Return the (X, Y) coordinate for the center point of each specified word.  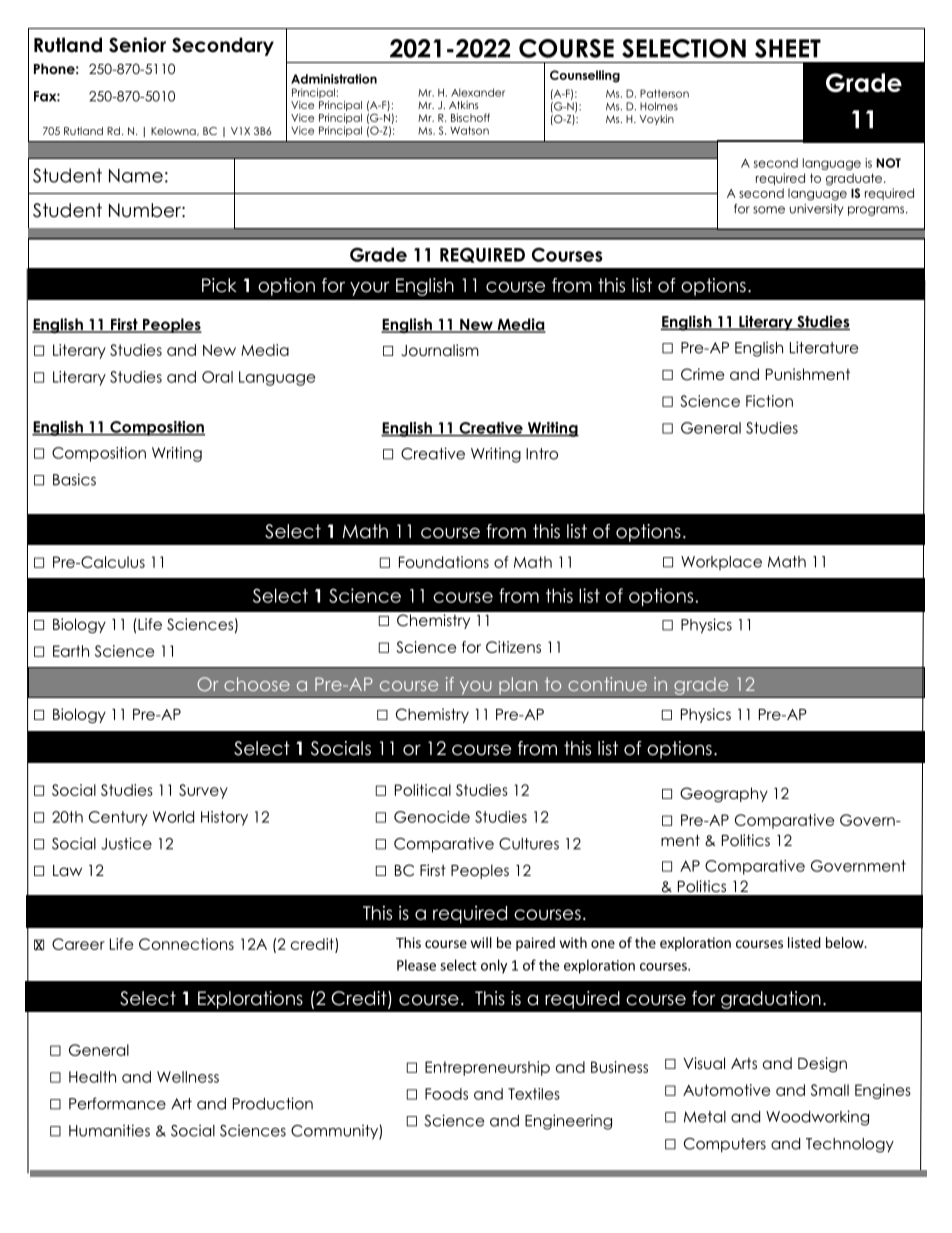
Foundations (444, 562)
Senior (137, 45)
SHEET (788, 48)
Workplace (721, 563)
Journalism (440, 350)
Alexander (478, 92)
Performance (117, 1103)
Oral (217, 377)
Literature (824, 347)
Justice (126, 843)
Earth (71, 651)
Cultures (529, 844)
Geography (724, 795)
